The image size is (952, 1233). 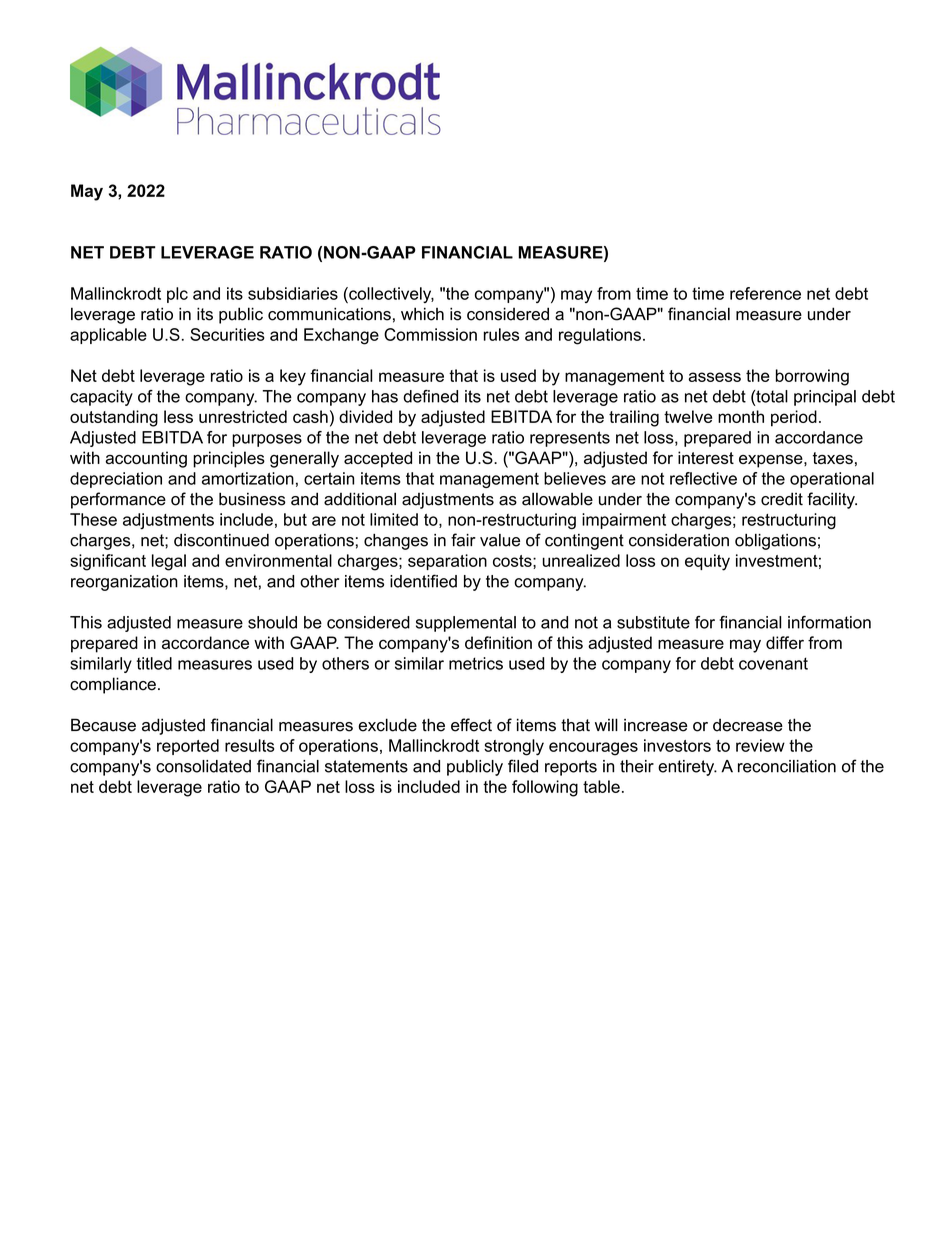 I want to click on reference, so click(x=765, y=293).
